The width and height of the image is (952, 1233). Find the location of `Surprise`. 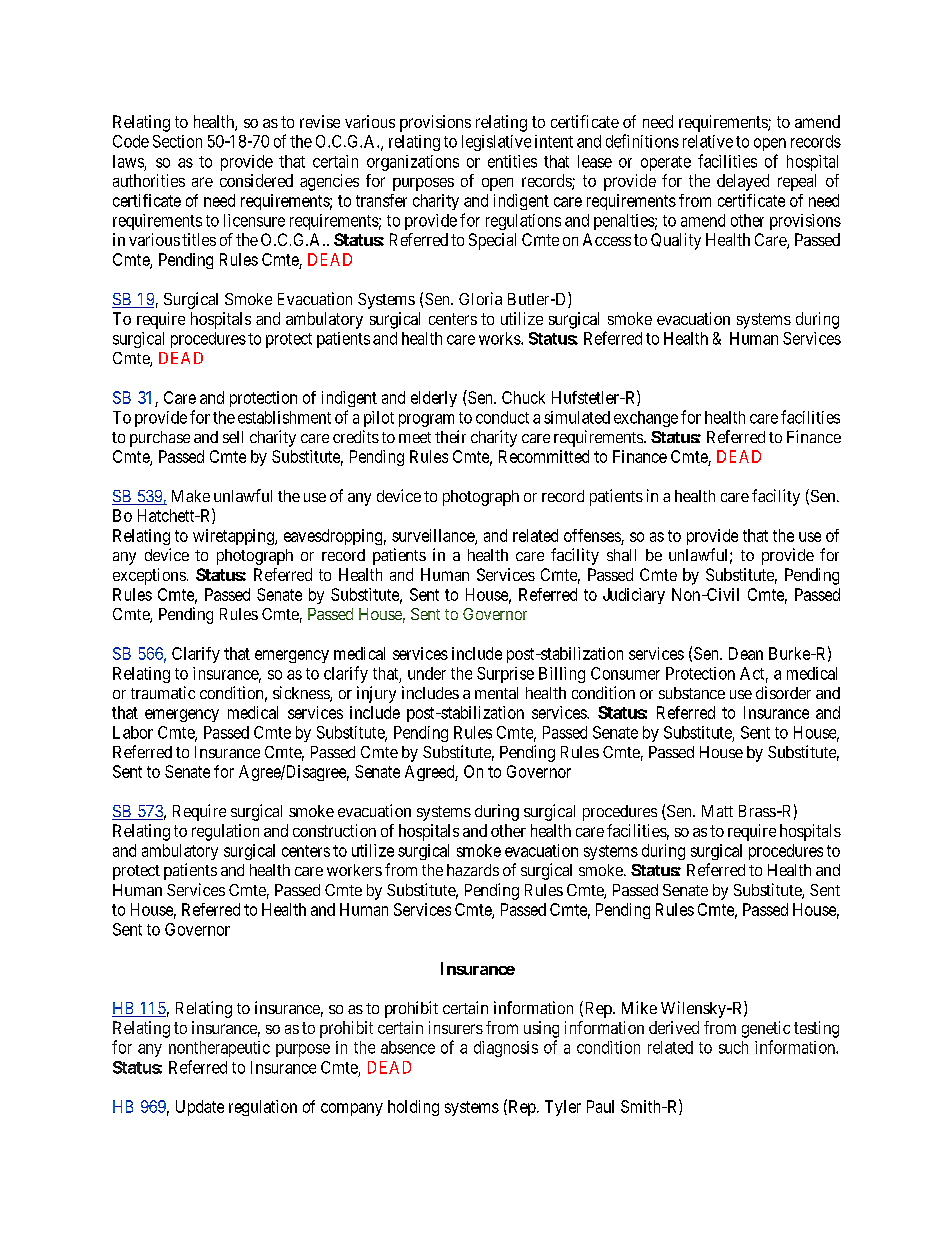

Surprise is located at coordinates (505, 675).
